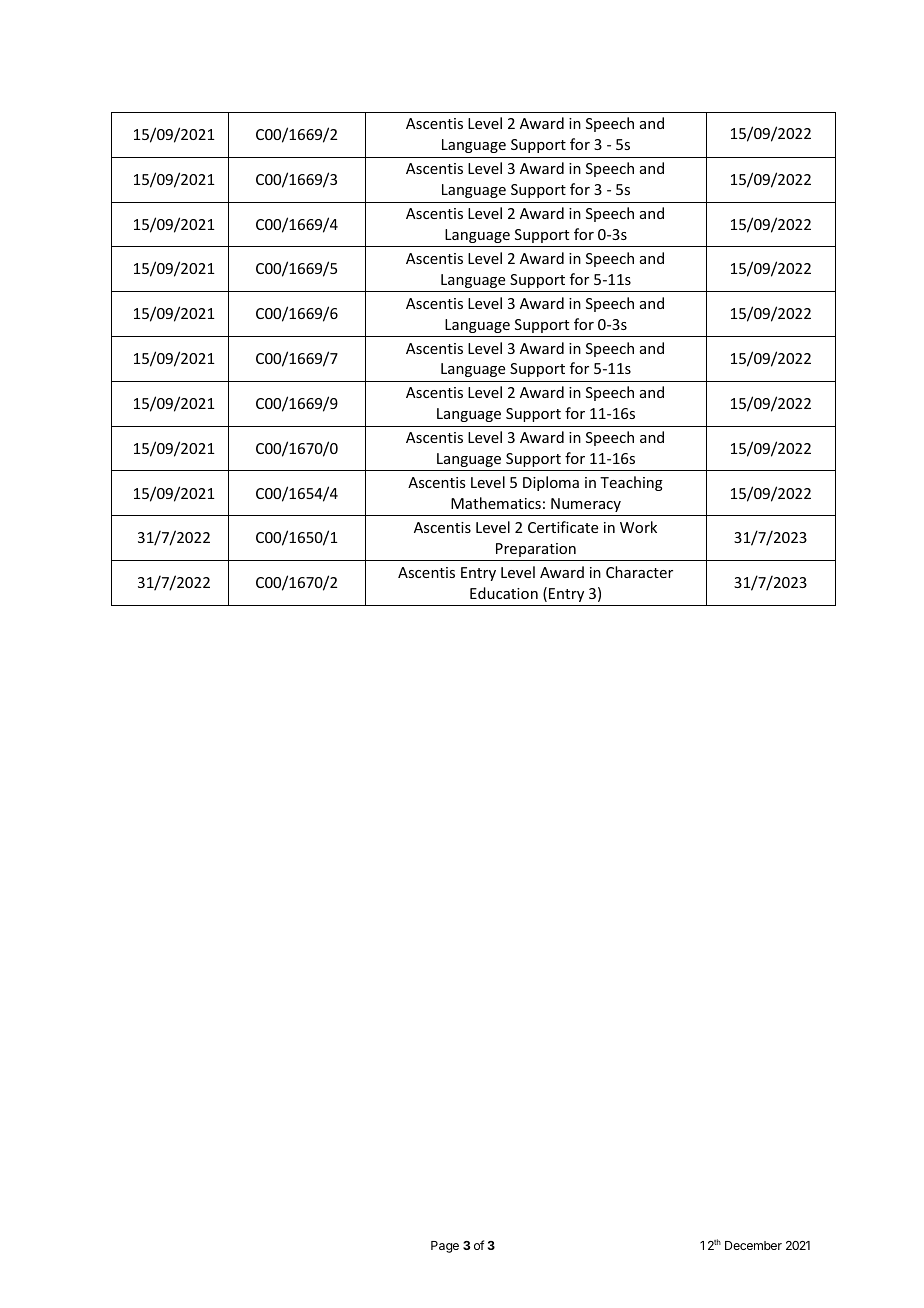 The height and width of the screenshot is (1308, 924). Describe the element at coordinates (586, 505) in the screenshot. I see `Numeracy` at that location.
